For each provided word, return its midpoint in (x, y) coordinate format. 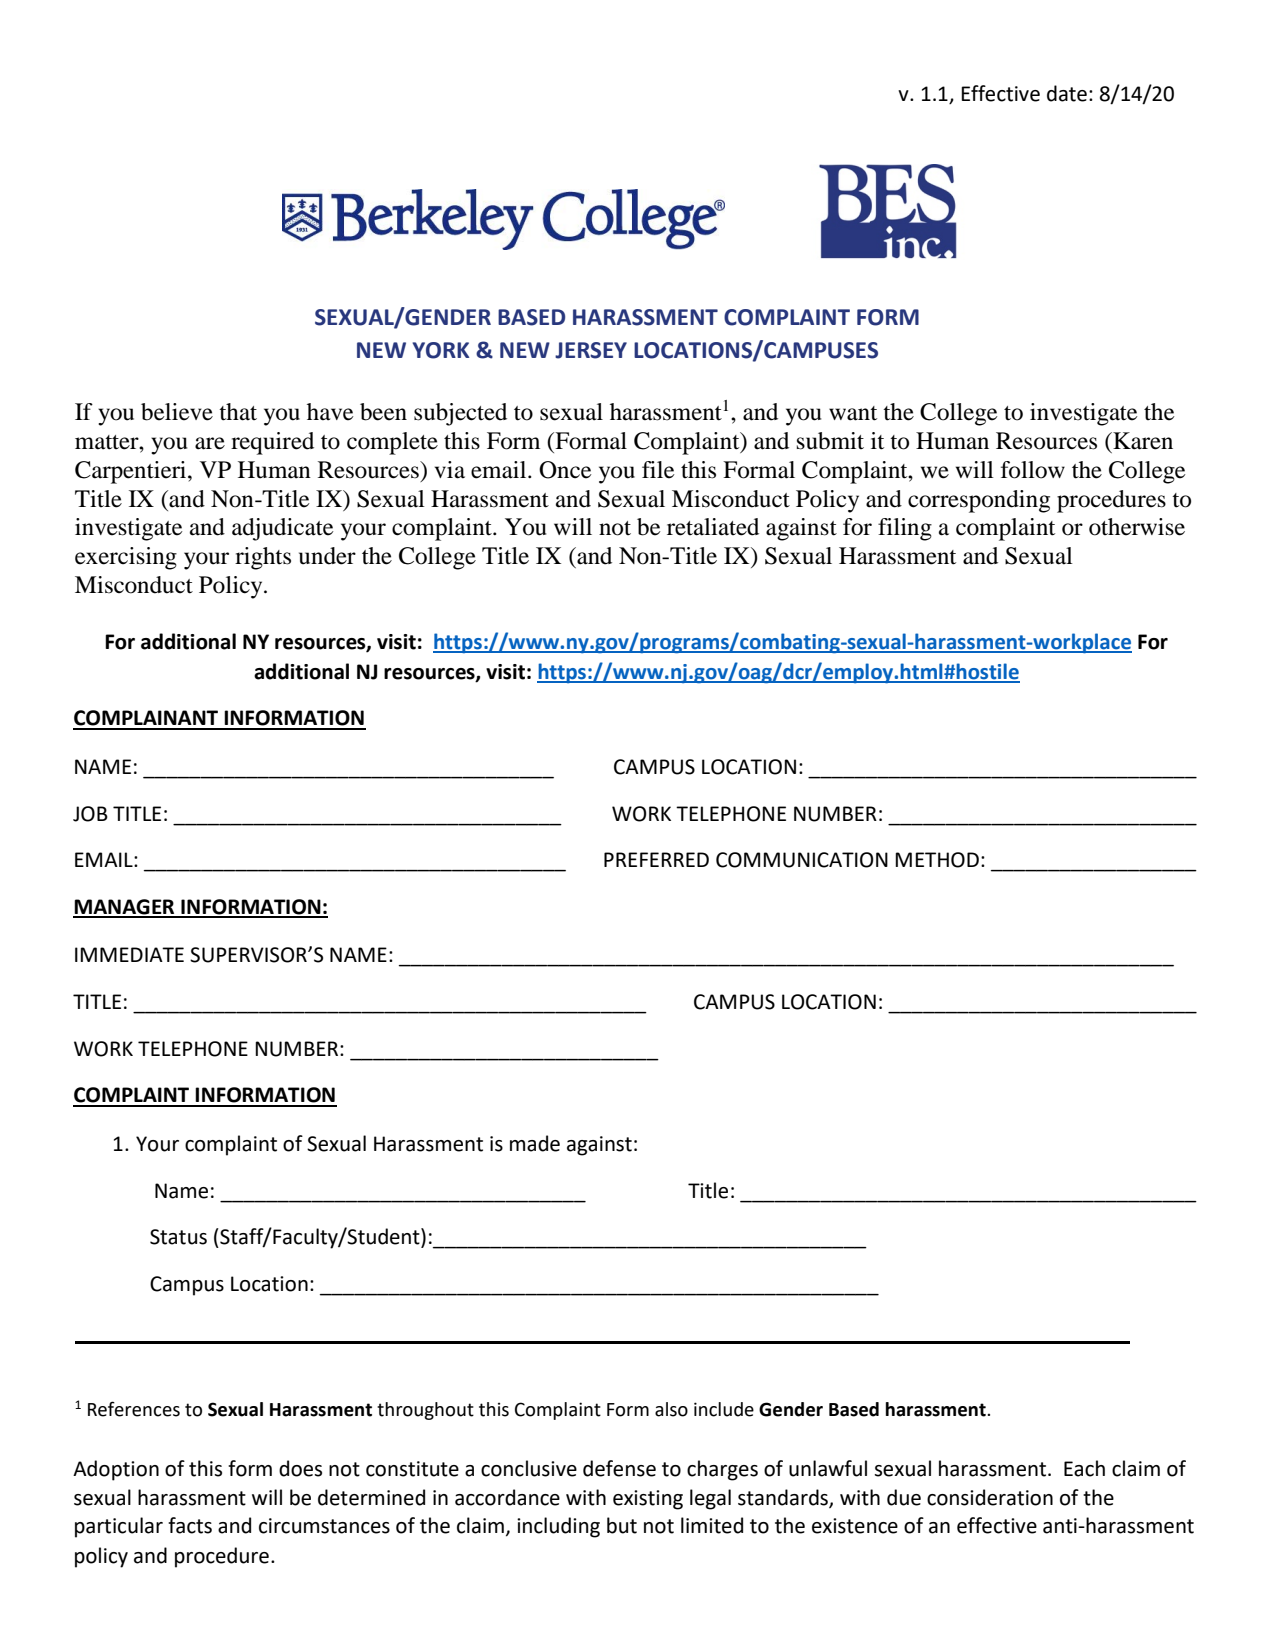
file (658, 470)
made (535, 1143)
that (238, 412)
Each (1084, 1468)
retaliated (713, 527)
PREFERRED (656, 859)
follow (1033, 470)
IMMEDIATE (129, 954)
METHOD (937, 860)
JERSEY (591, 350)
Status (178, 1237)
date (1067, 93)
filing (905, 529)
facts (190, 1525)
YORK (440, 350)
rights (263, 558)
